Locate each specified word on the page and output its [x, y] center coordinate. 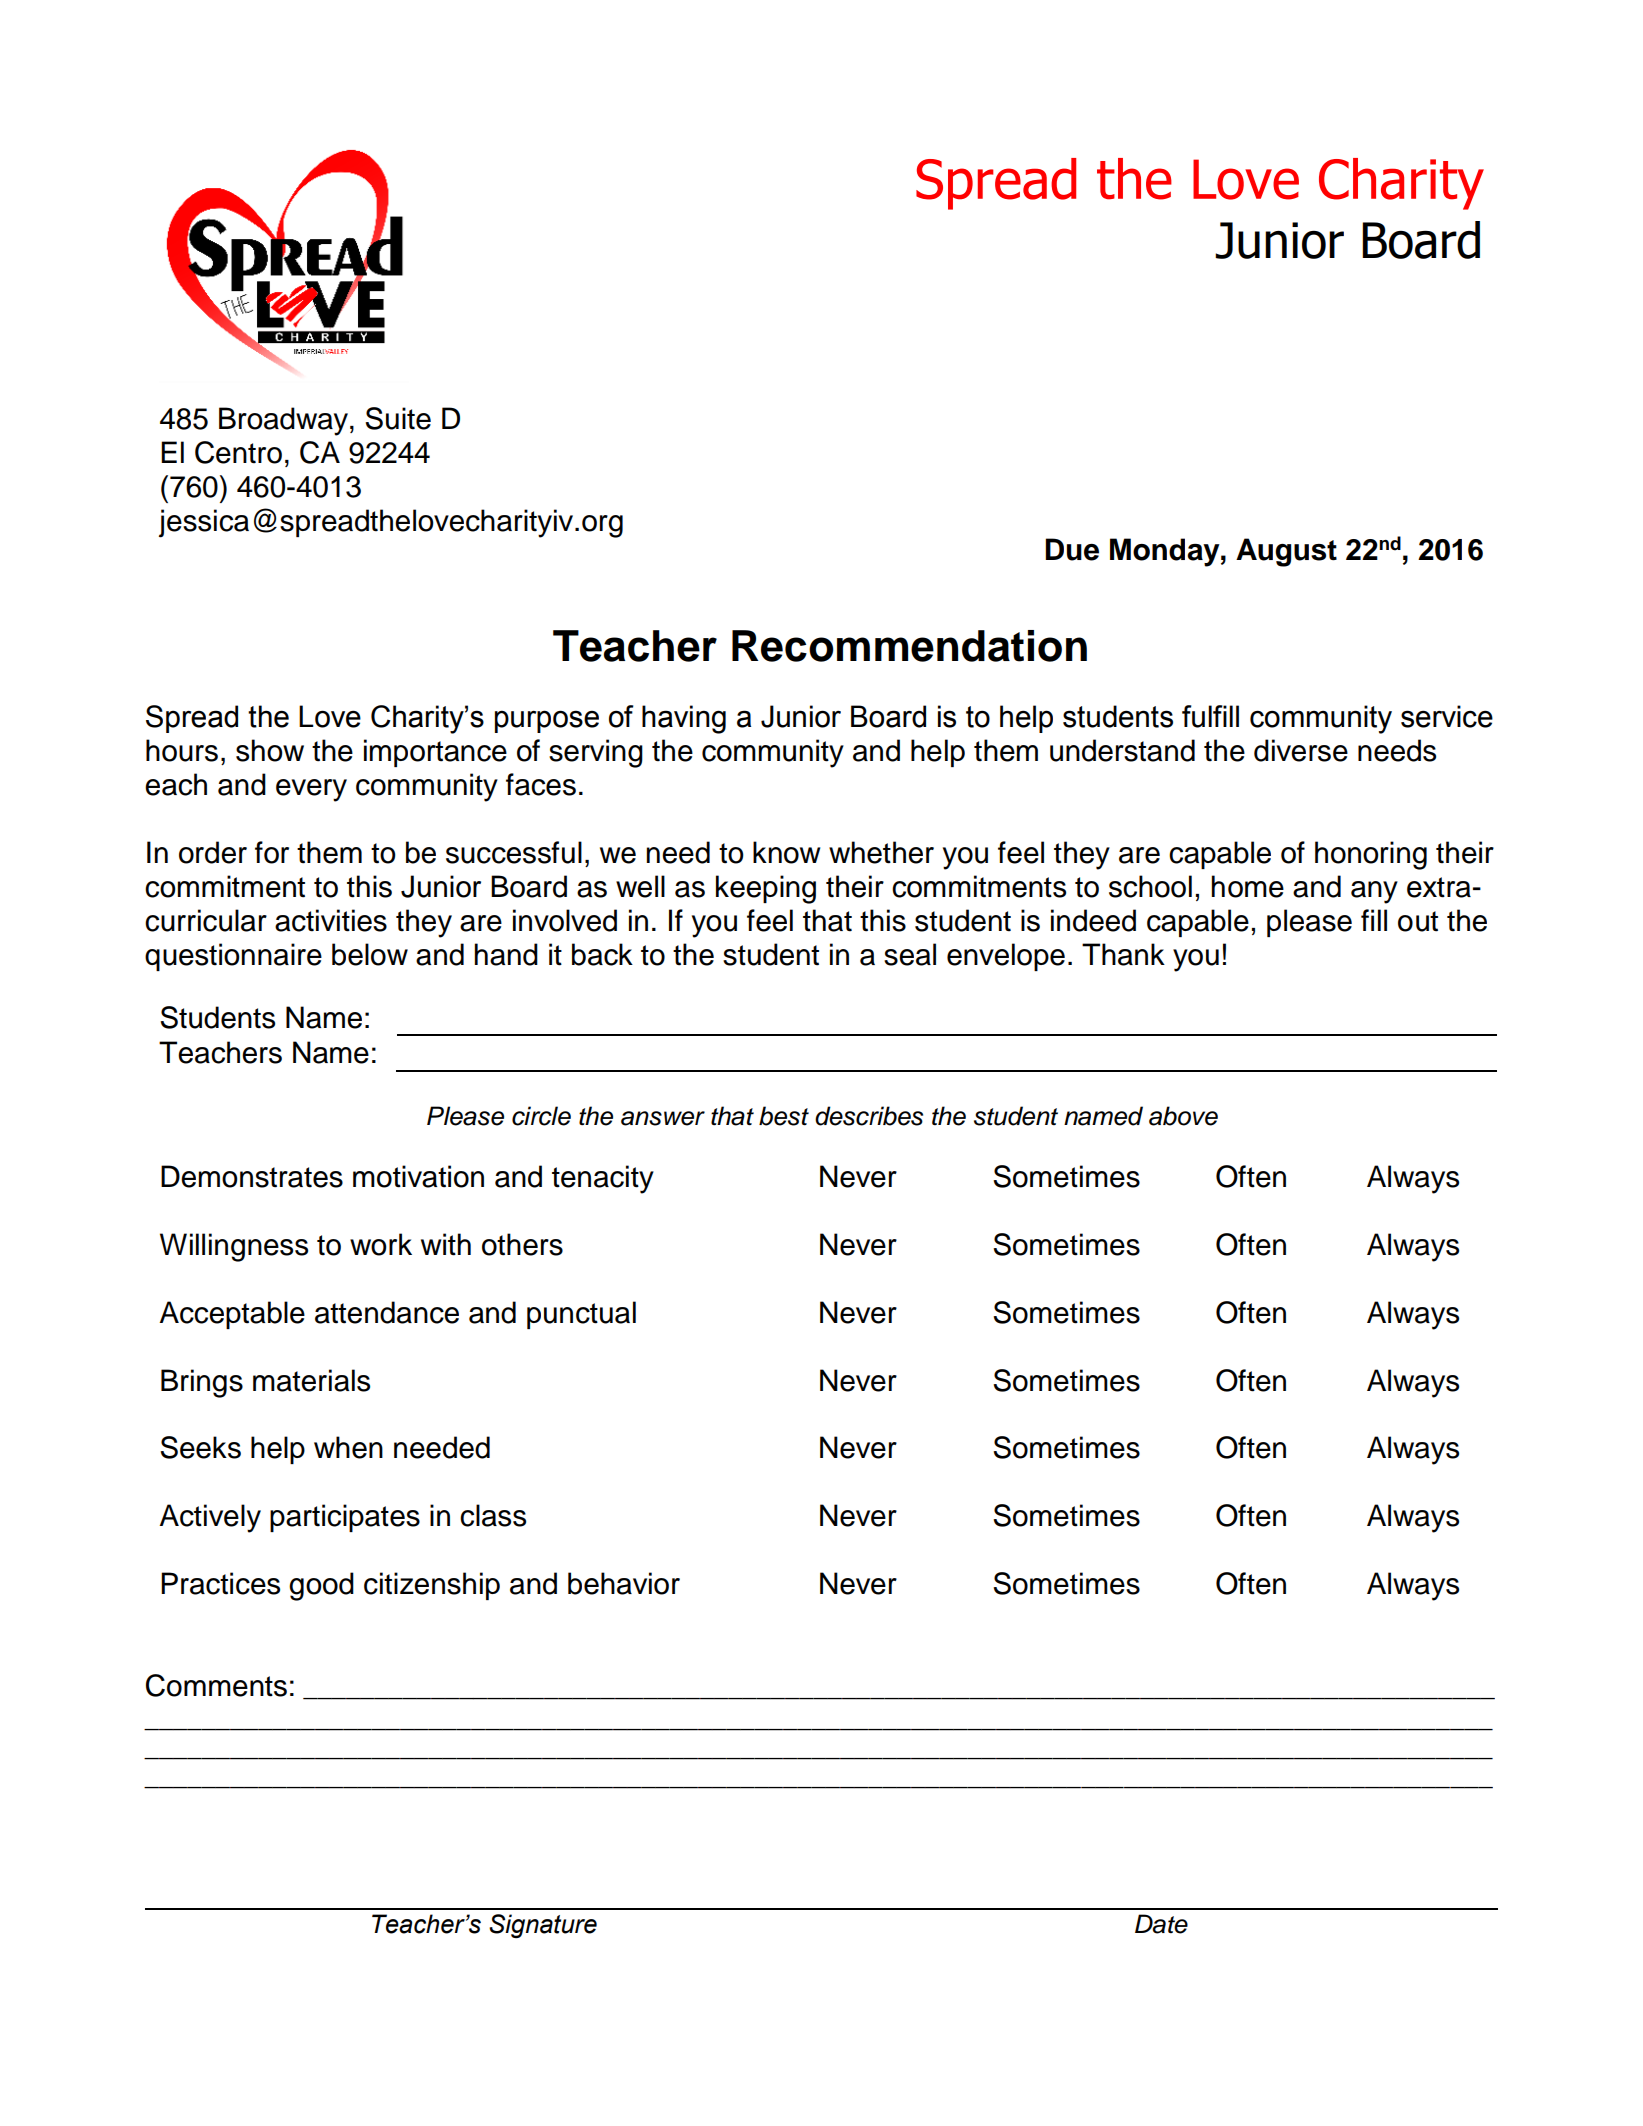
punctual [581, 1315]
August [1286, 552]
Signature [543, 1926]
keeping [766, 889]
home [1247, 886]
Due [1072, 549]
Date [1161, 1924]
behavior [624, 1583]
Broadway [283, 421]
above [1183, 1116]
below [370, 954]
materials [311, 1380]
